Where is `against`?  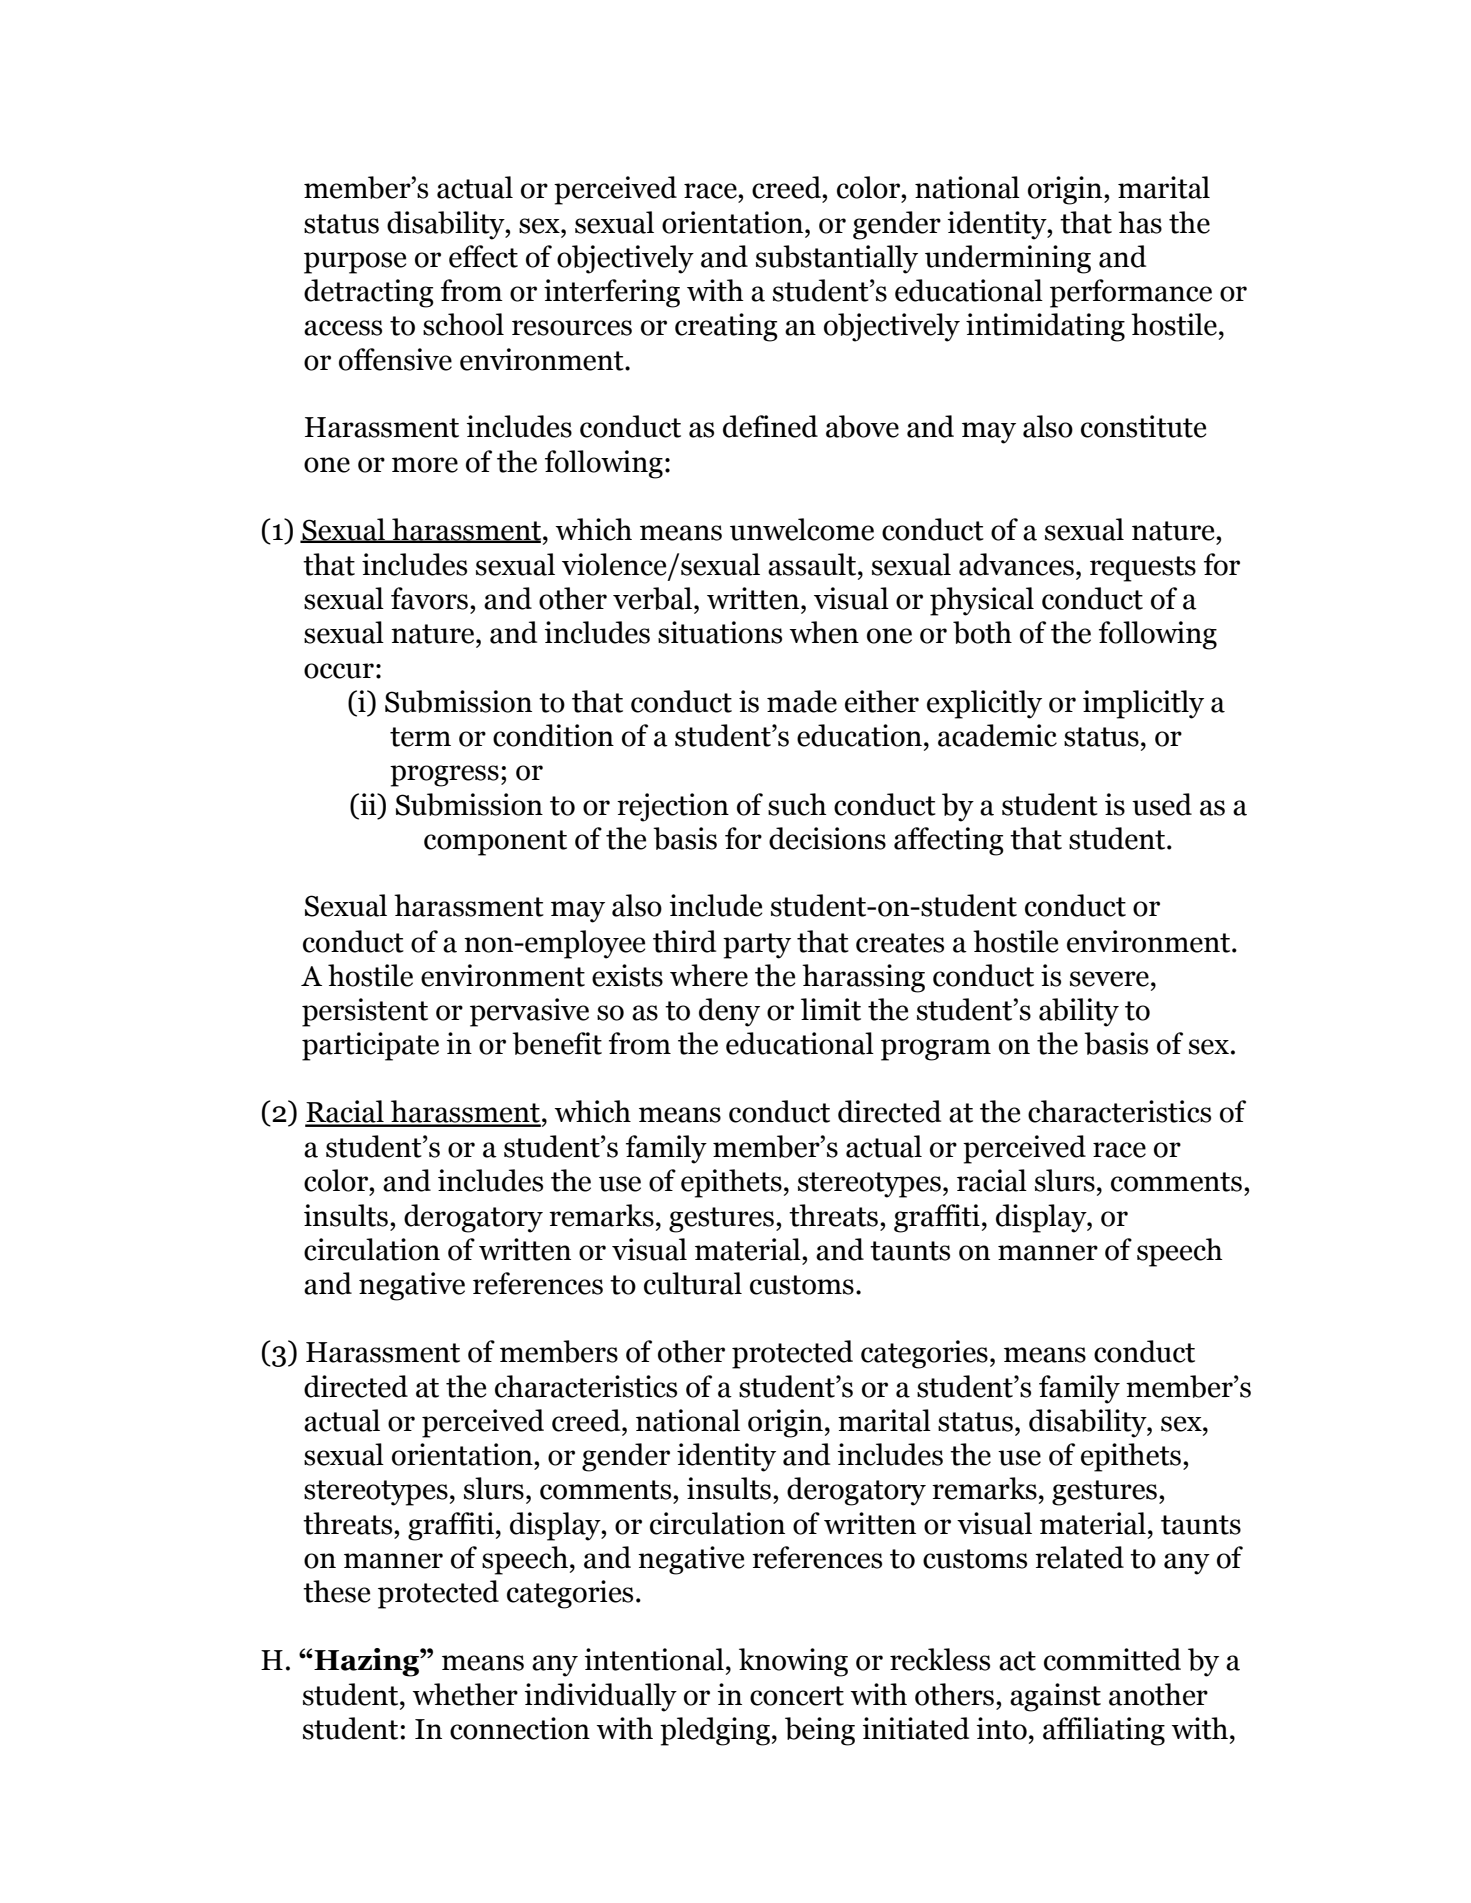 against is located at coordinates (1055, 1697).
